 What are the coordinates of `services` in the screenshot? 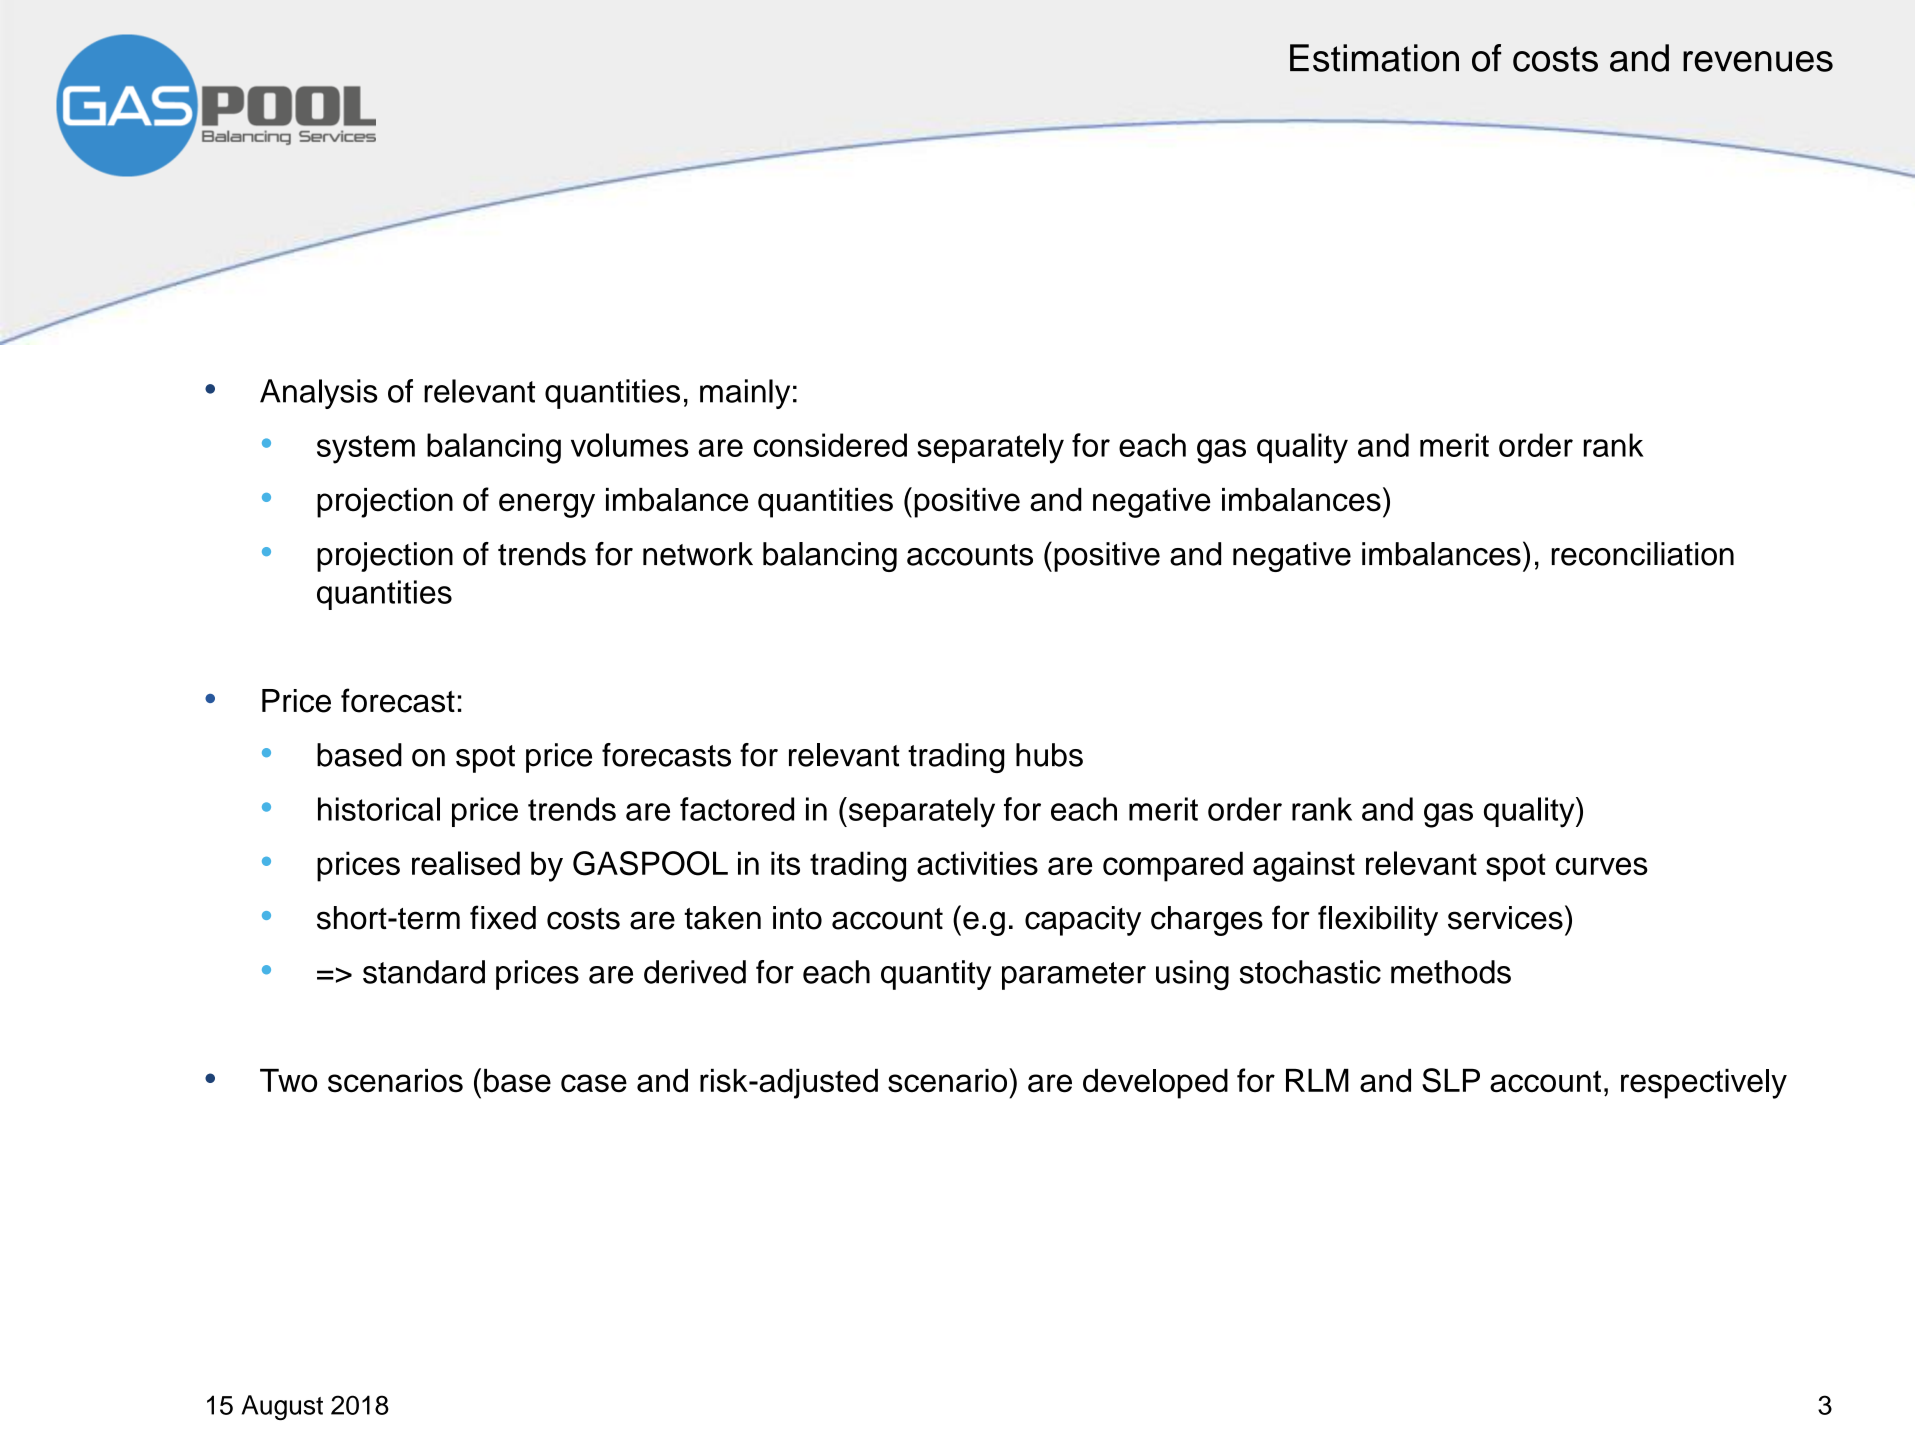 It's located at (1505, 918).
